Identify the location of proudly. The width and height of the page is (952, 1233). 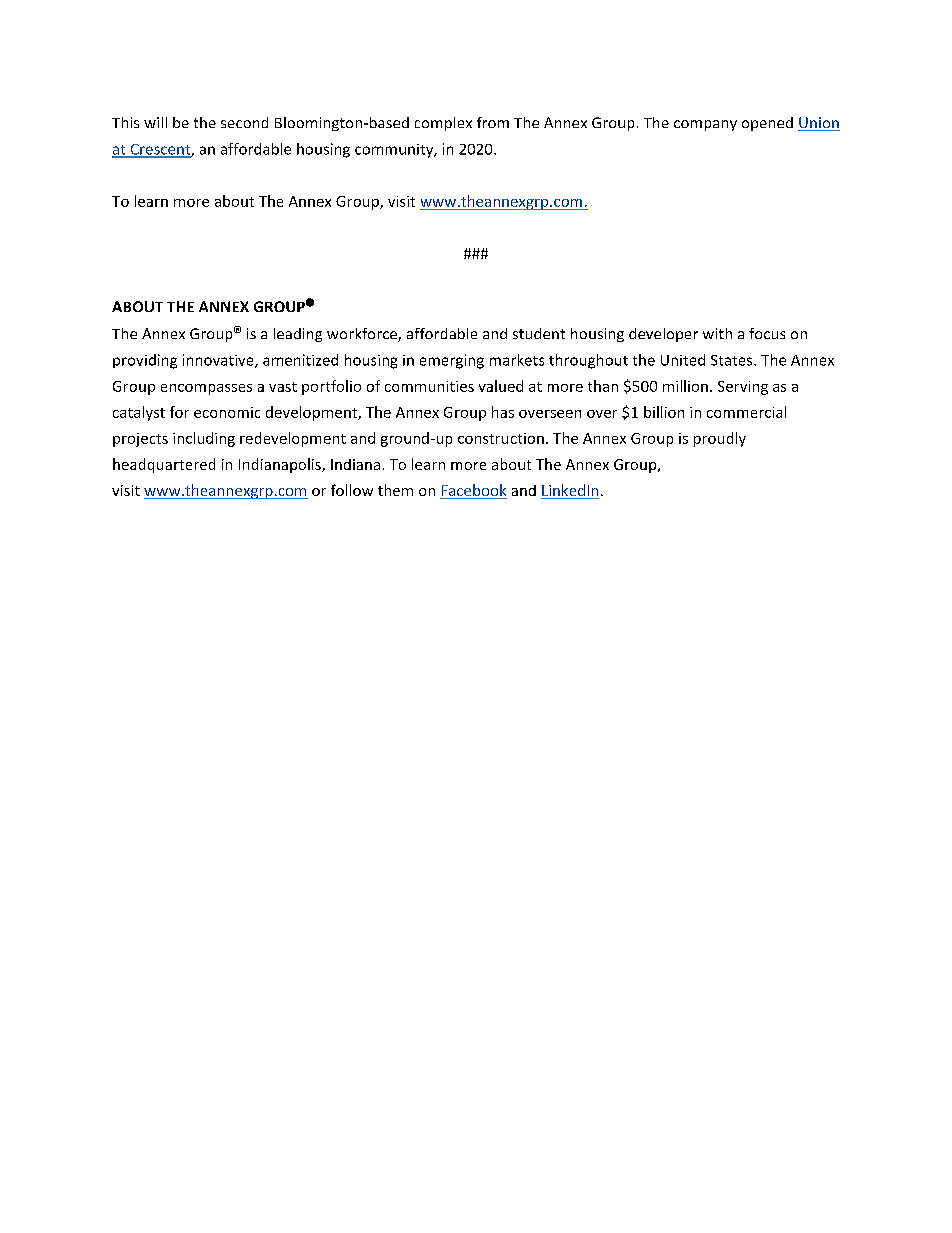
(720, 439).
